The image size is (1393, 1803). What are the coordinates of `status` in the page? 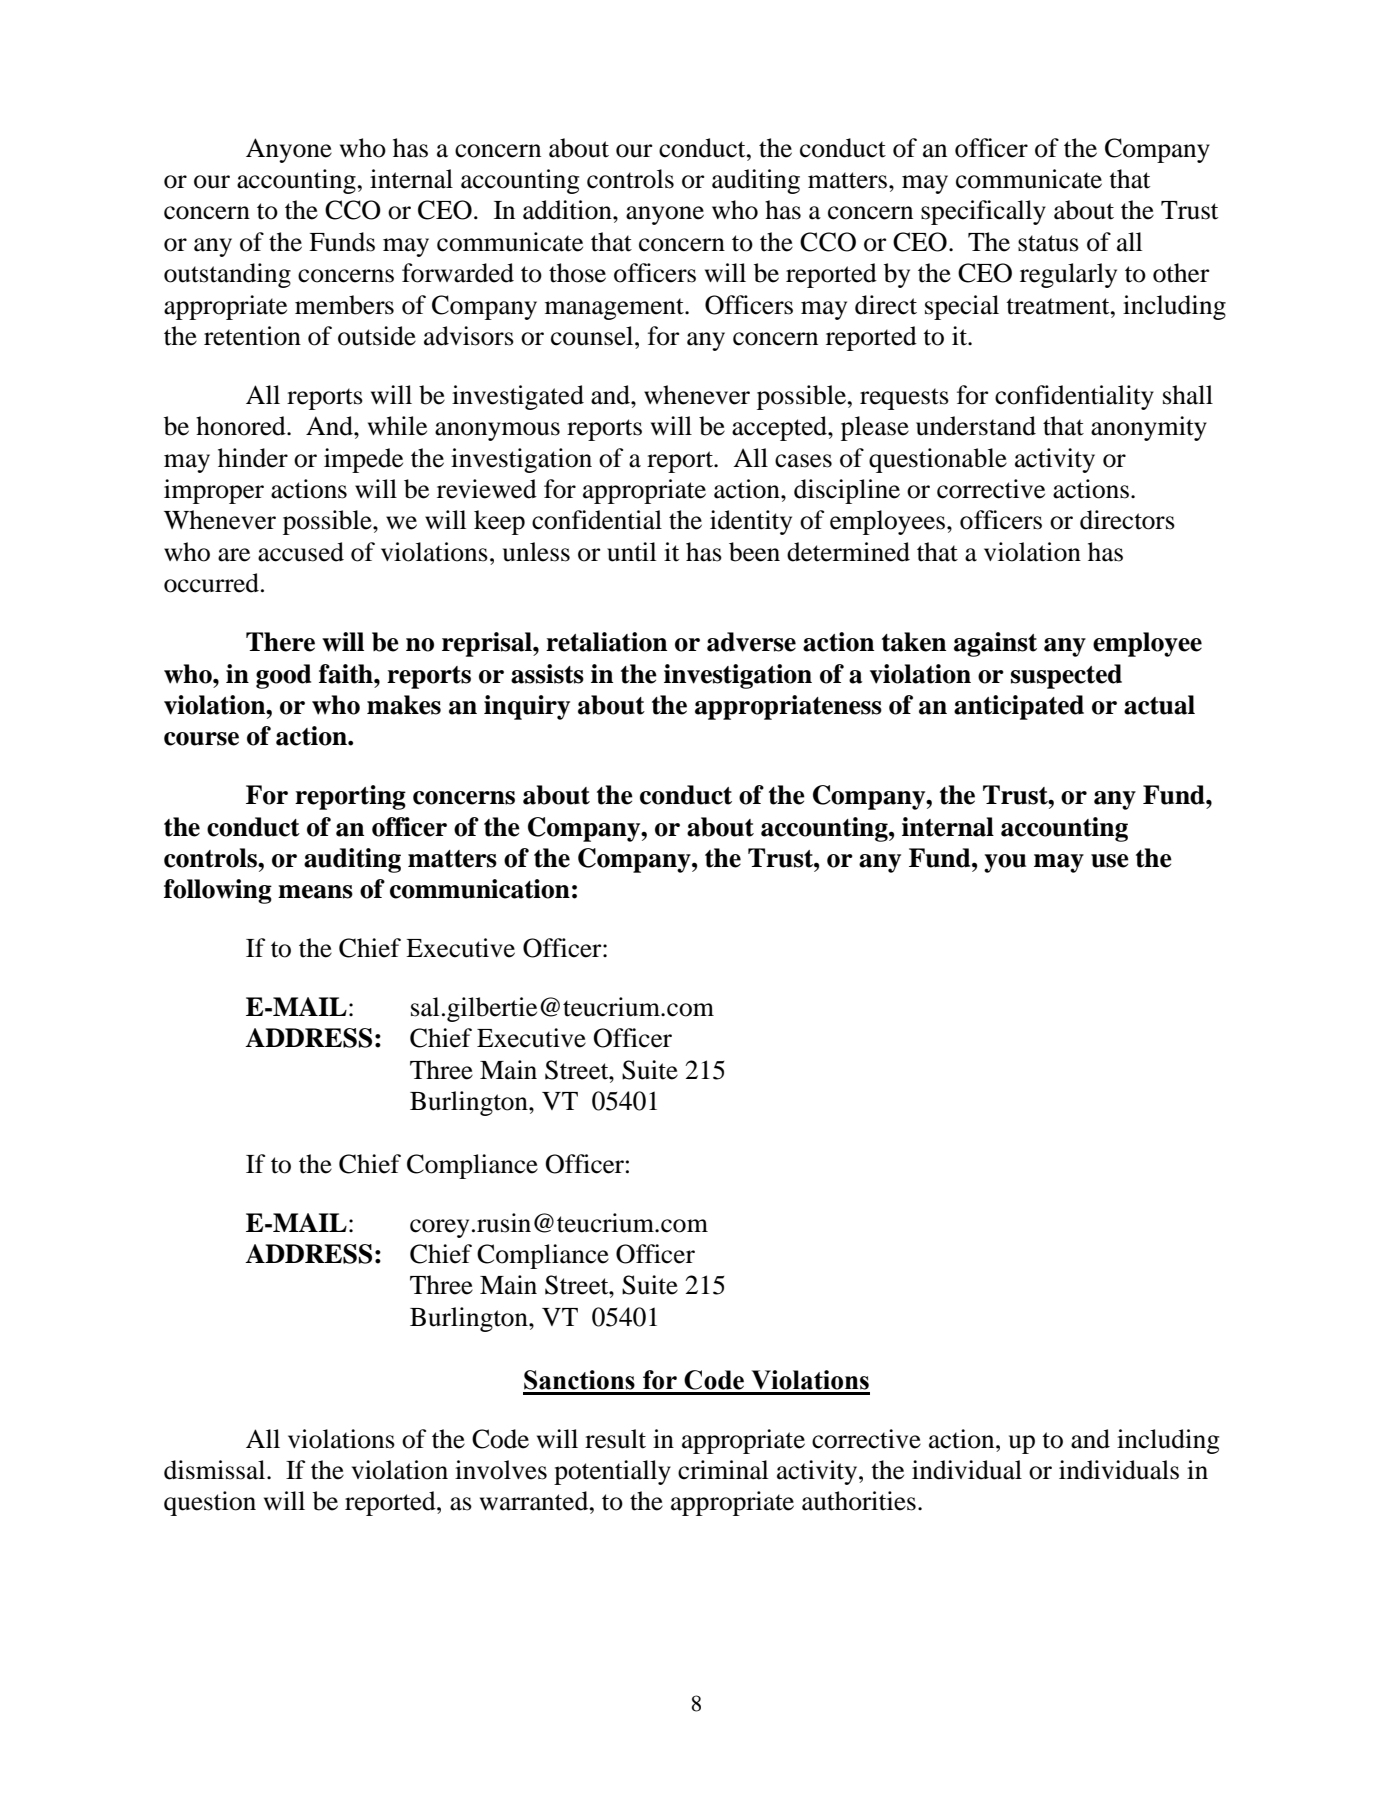 It's located at (1048, 243).
